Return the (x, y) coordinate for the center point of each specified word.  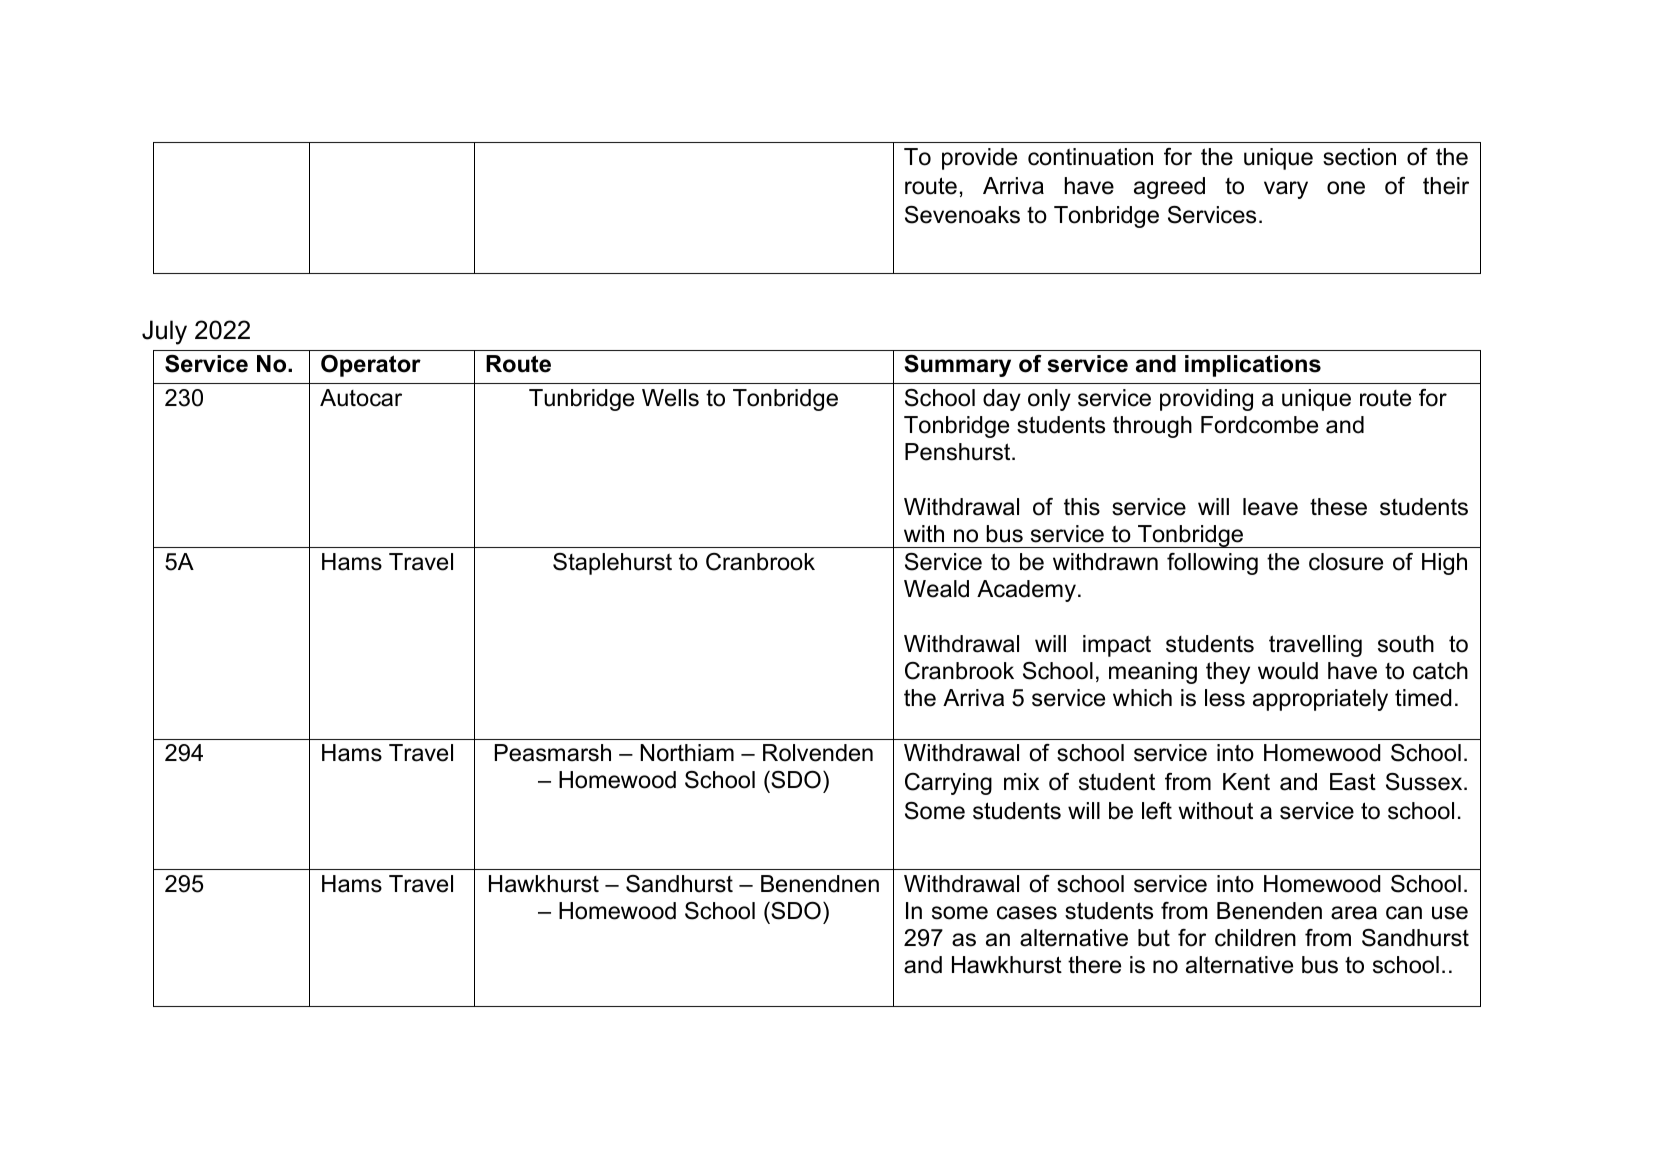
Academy (1026, 591)
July (164, 332)
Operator (371, 366)
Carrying (948, 784)
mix (1021, 781)
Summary (957, 366)
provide (979, 159)
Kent (1246, 782)
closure (1346, 562)
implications (1253, 366)
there (1094, 965)
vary (1286, 190)
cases (1027, 913)
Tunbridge (581, 400)
